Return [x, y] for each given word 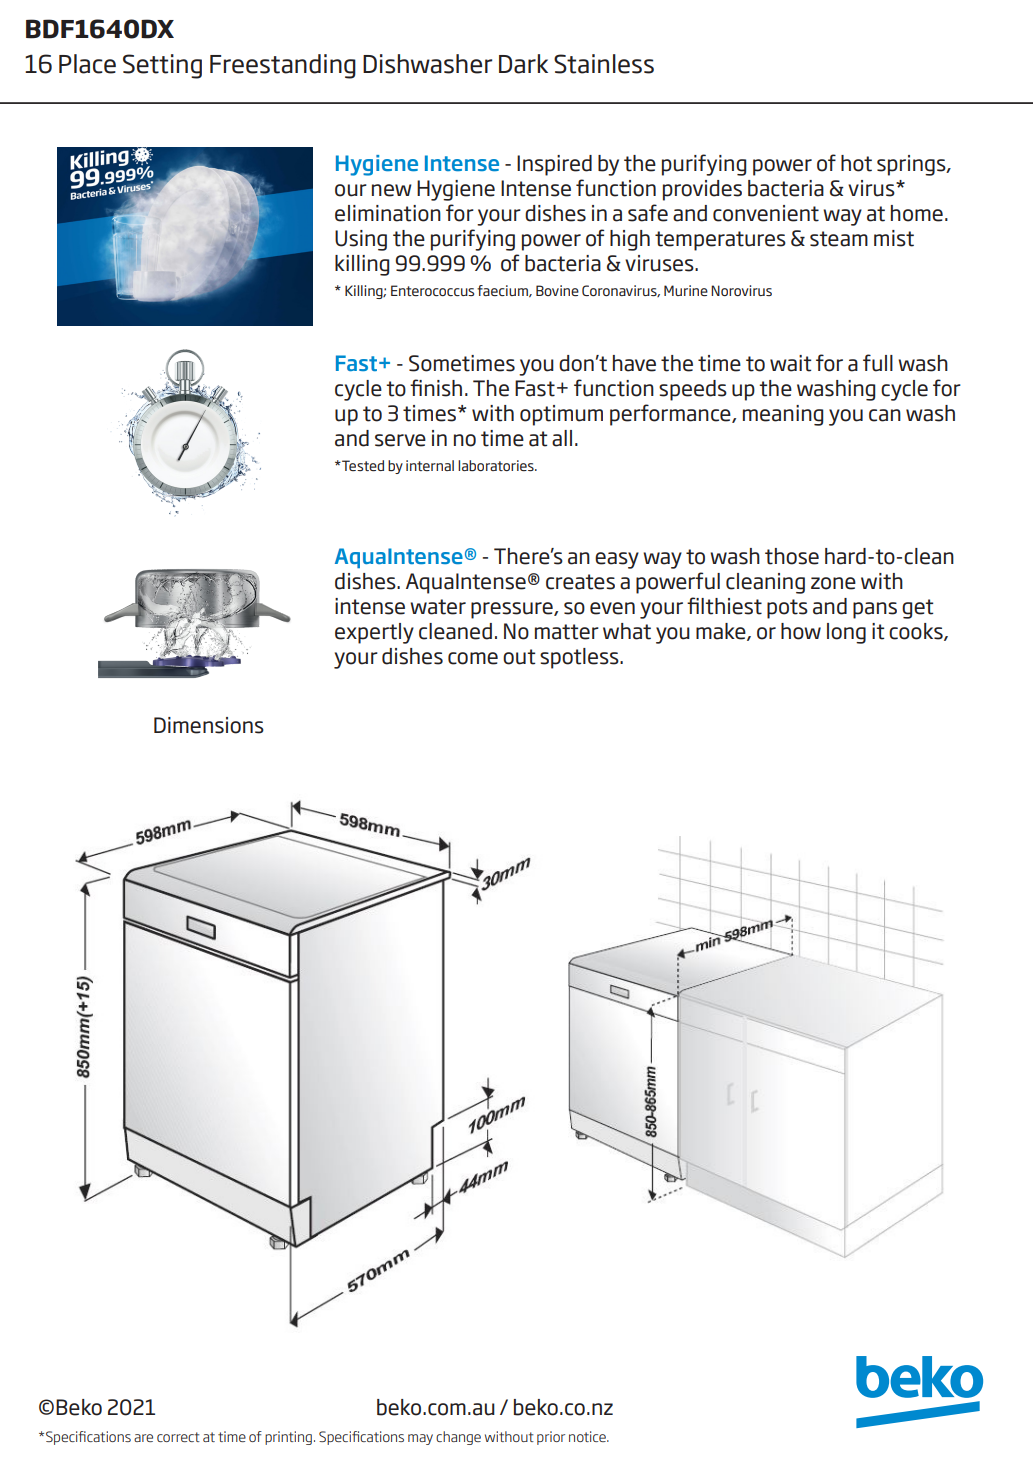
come [473, 658]
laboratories [497, 465]
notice [588, 1436]
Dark [523, 64]
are [143, 1438]
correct [178, 1437]
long [846, 633]
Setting [162, 66]
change [458, 1438]
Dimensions [209, 725]
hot [856, 163]
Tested [362, 465]
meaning [783, 415]
